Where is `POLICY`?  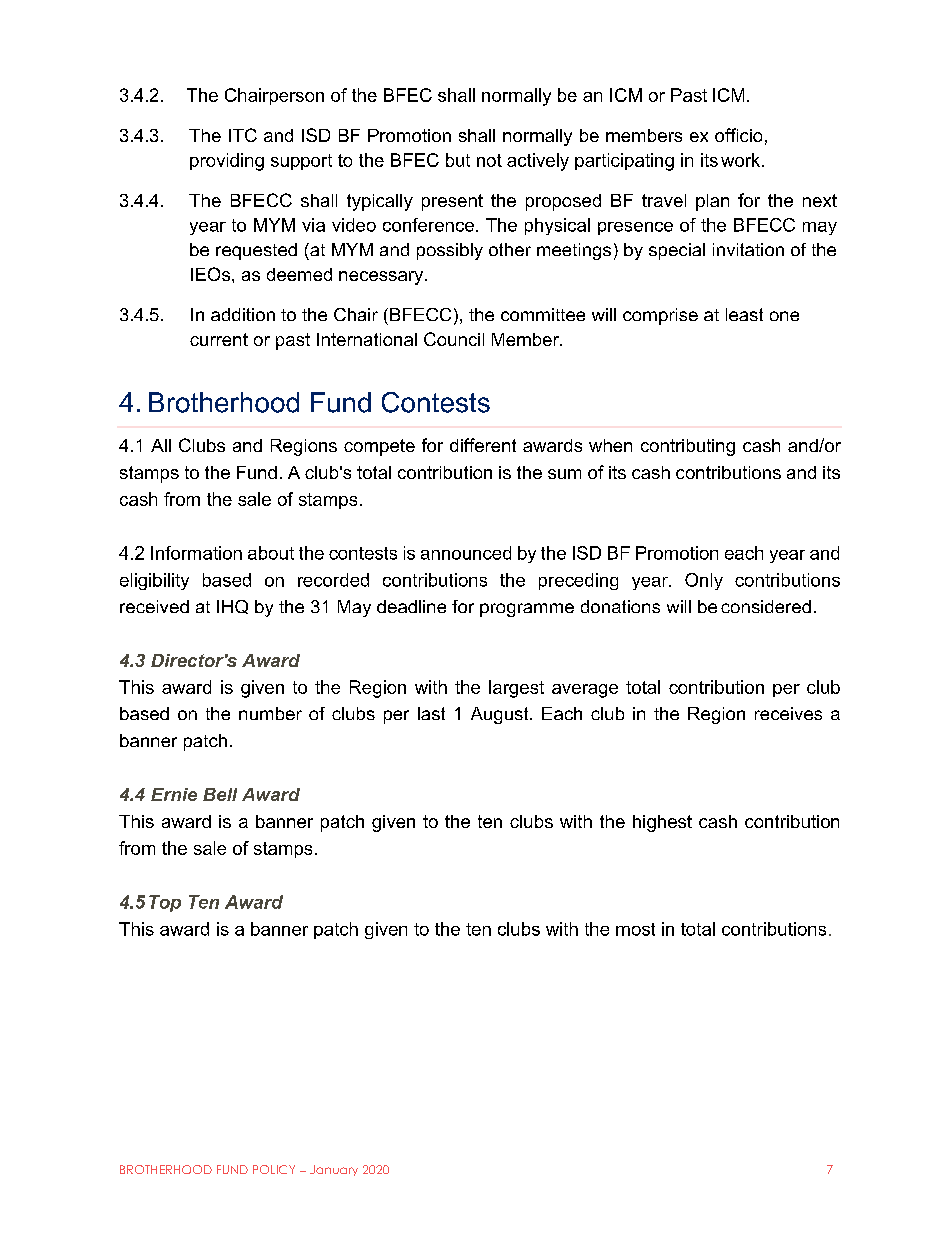 POLICY is located at coordinates (274, 1169).
